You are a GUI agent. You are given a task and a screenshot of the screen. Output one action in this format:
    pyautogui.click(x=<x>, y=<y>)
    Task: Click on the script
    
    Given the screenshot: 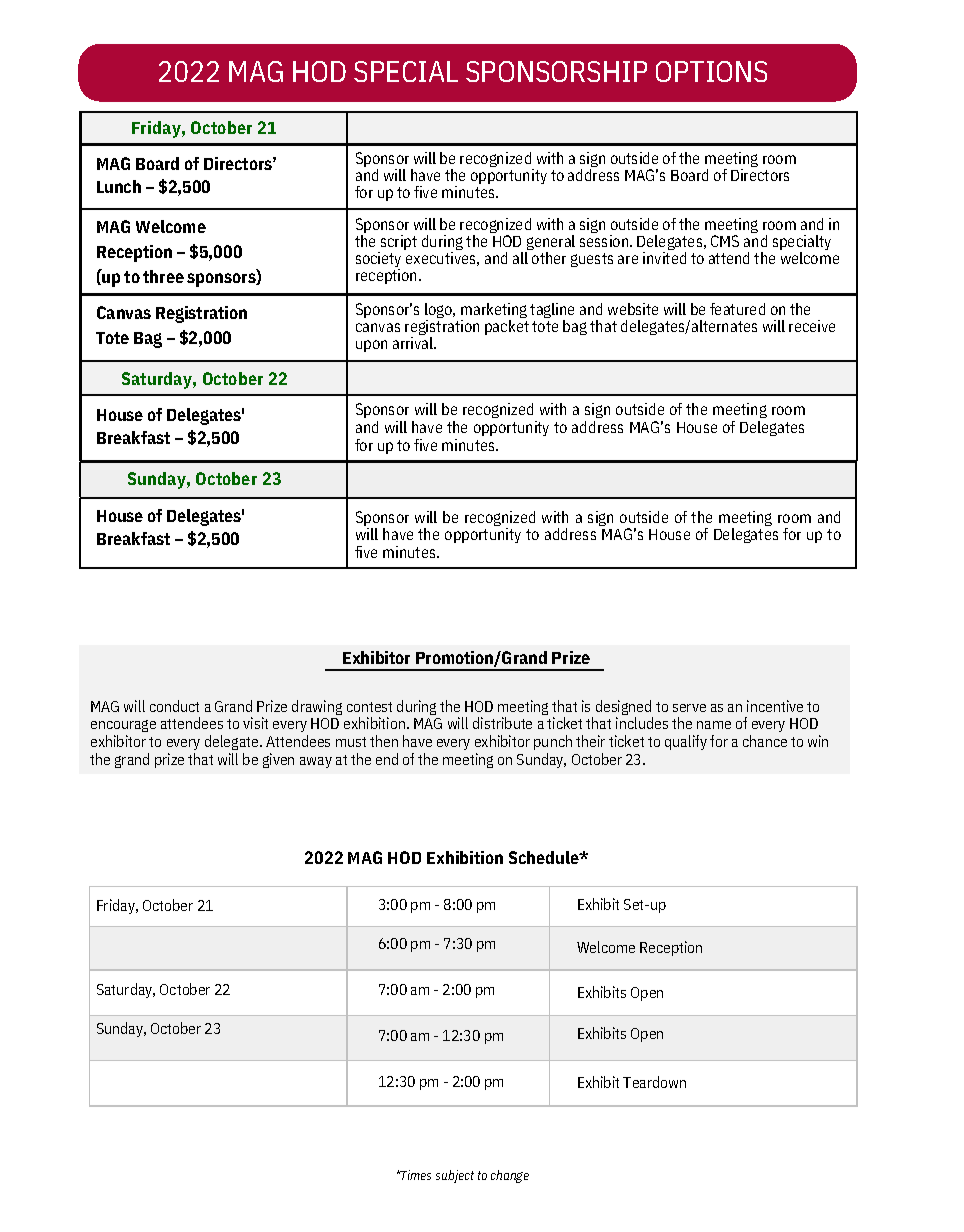 What is the action you would take?
    pyautogui.click(x=397, y=244)
